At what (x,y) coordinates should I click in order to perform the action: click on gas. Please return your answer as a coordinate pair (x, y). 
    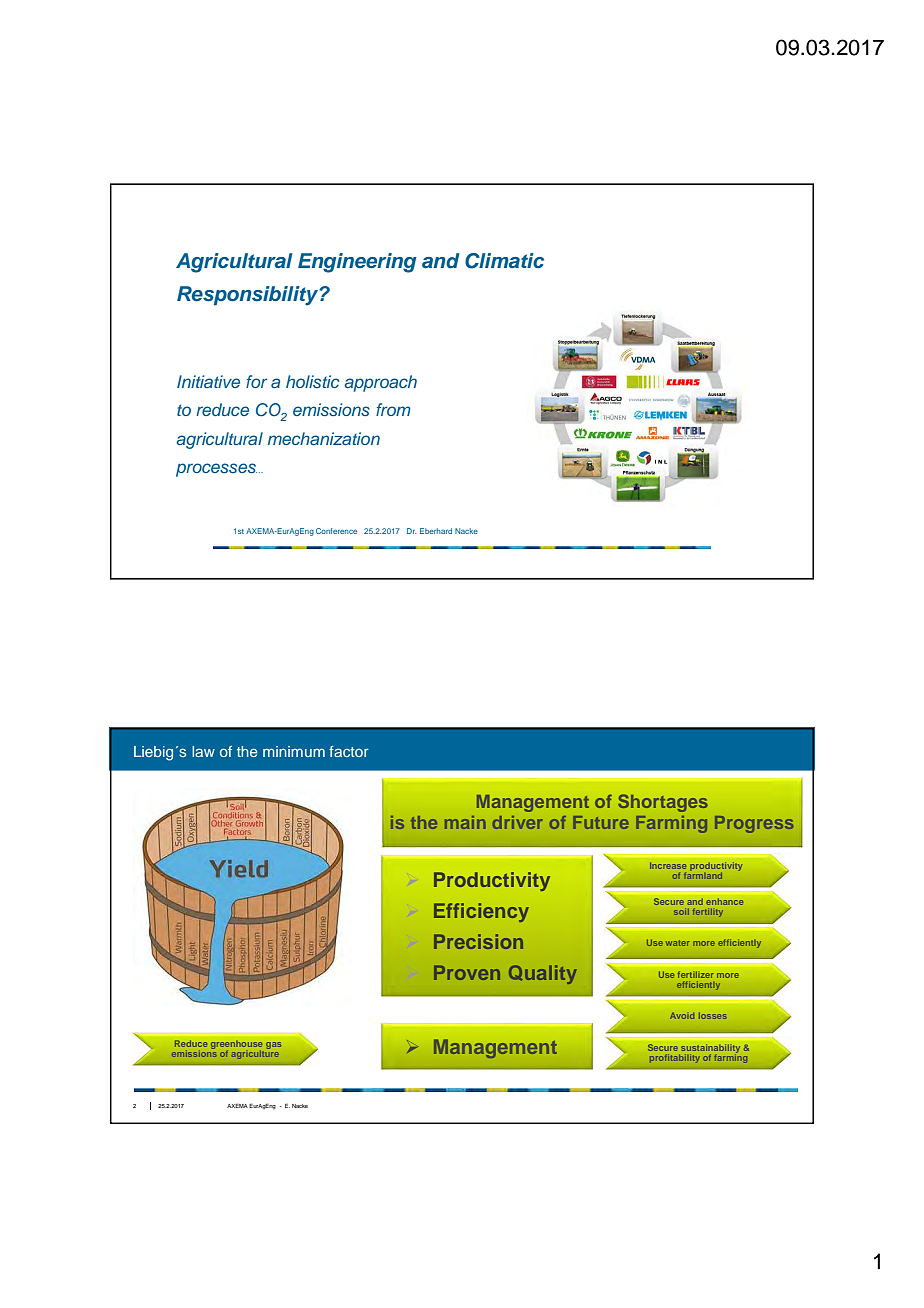
    Looking at the image, I should click on (273, 1045).
